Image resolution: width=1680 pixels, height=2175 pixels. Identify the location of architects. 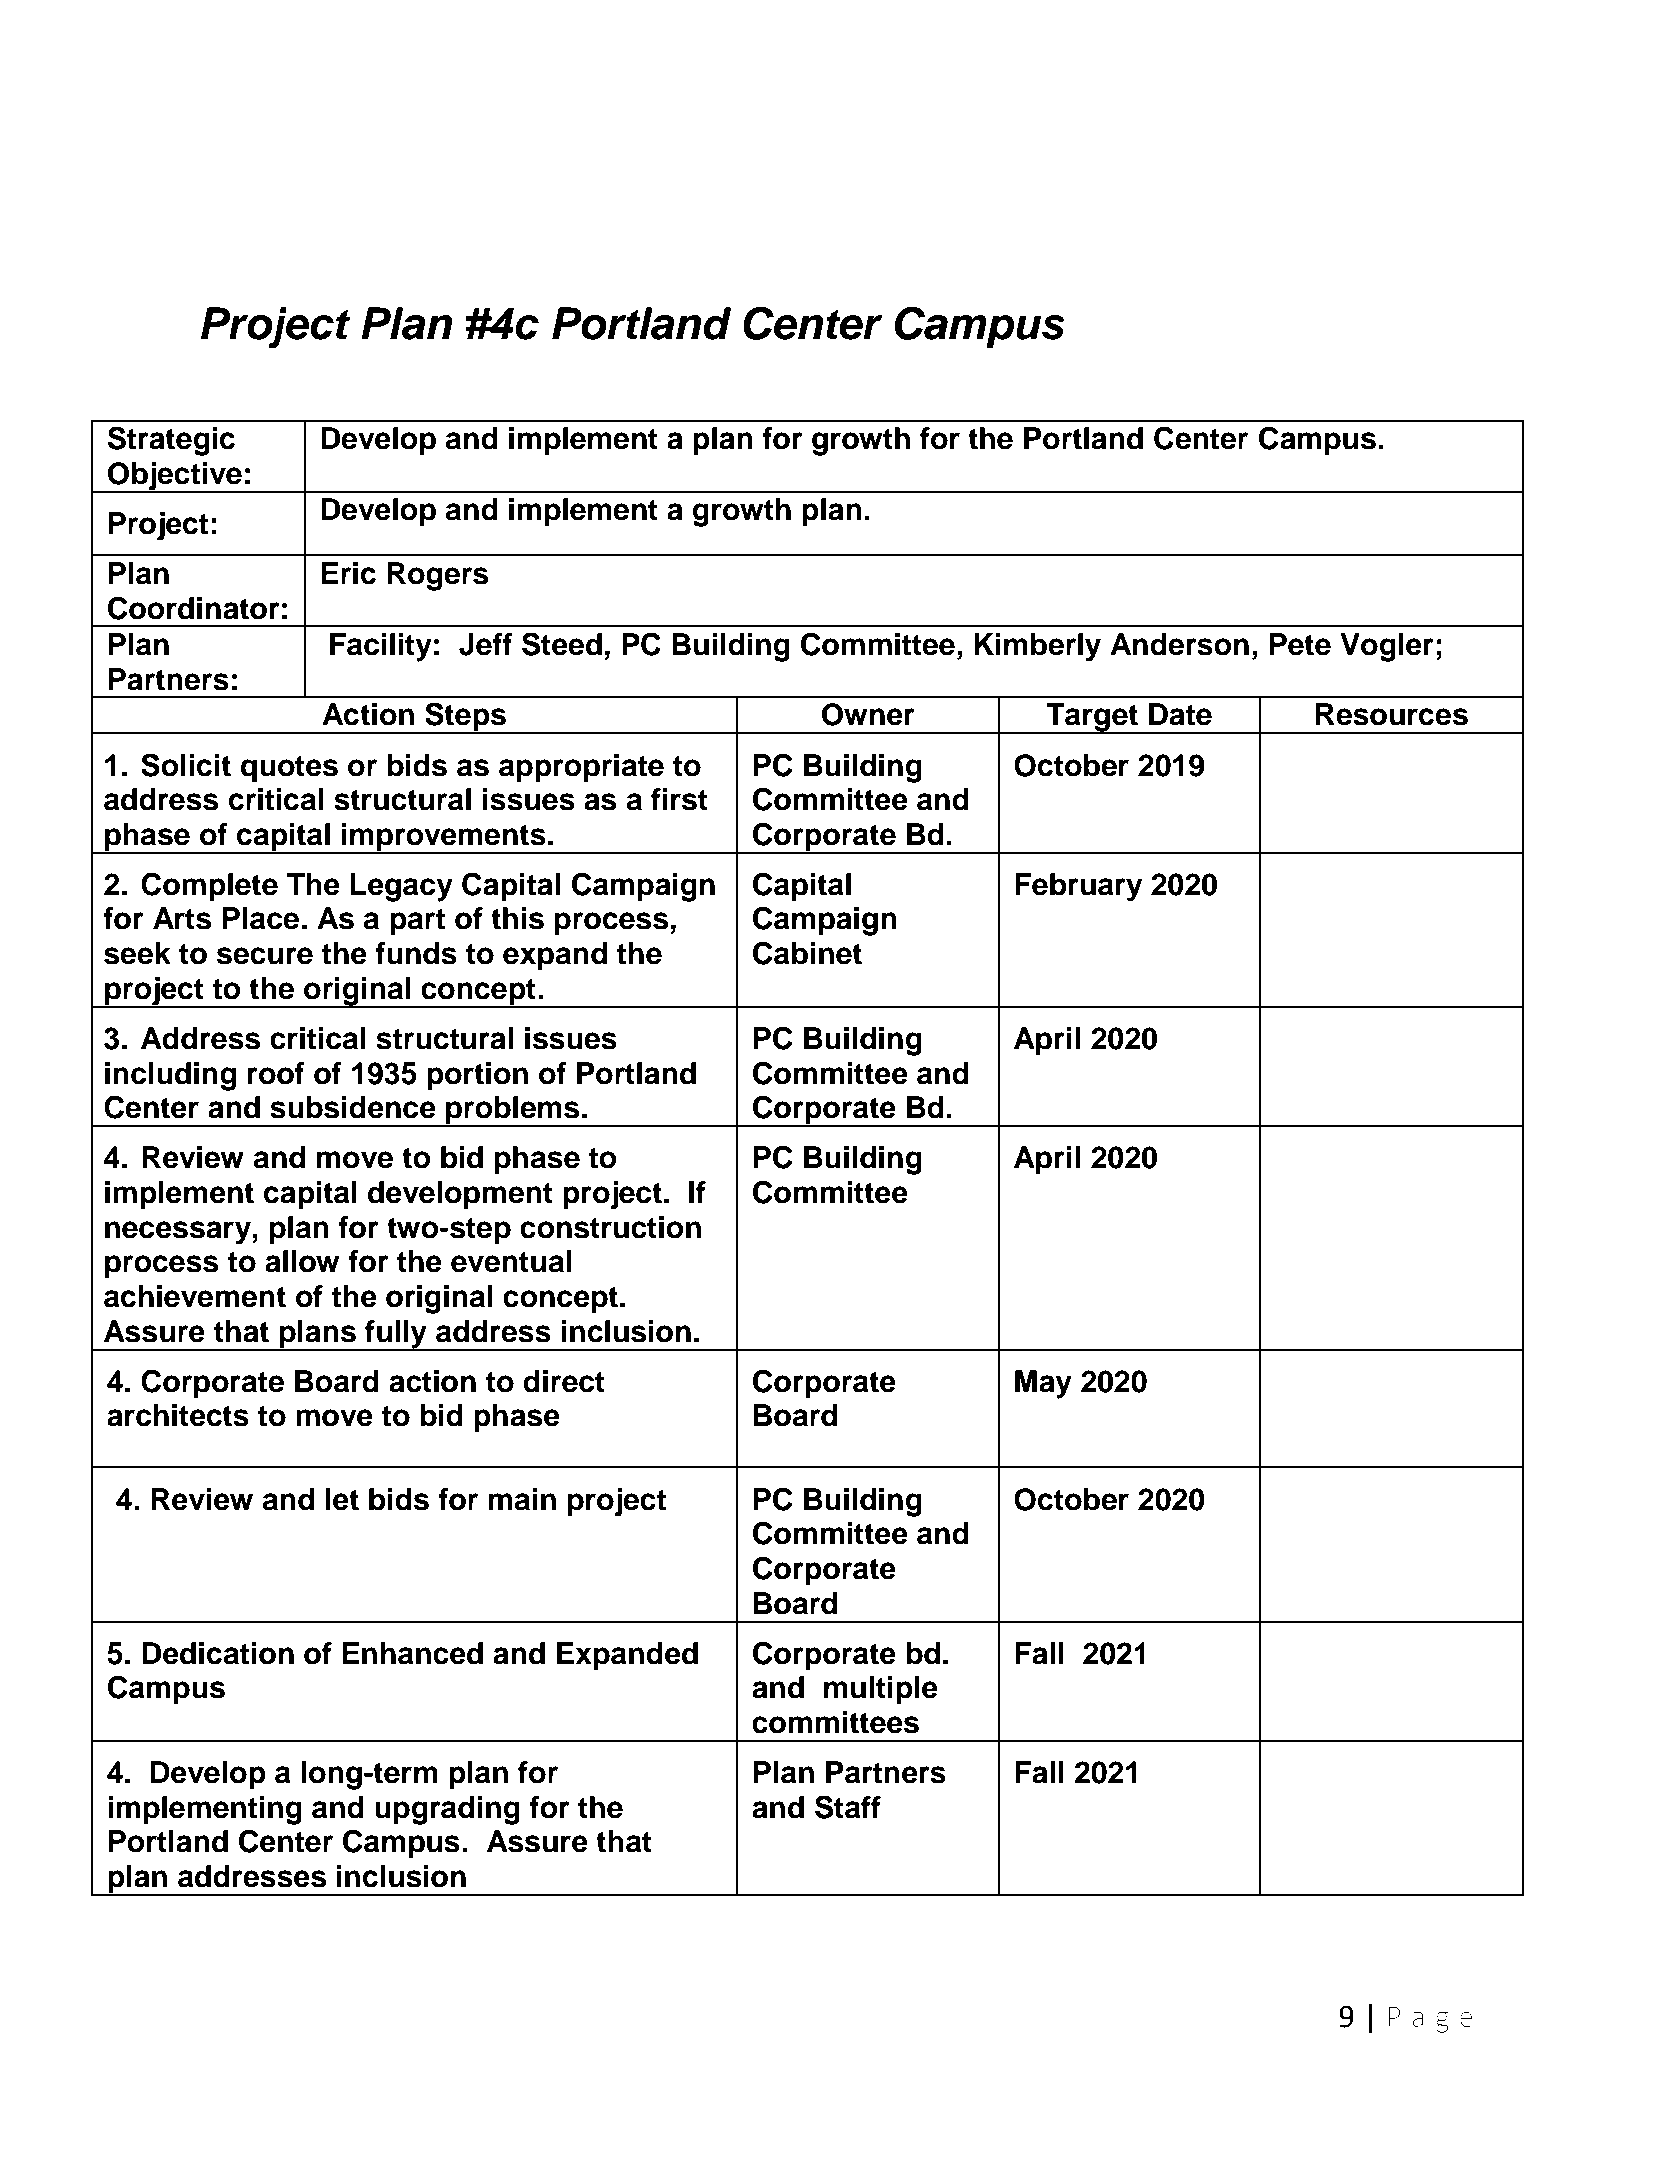
(178, 1415).
